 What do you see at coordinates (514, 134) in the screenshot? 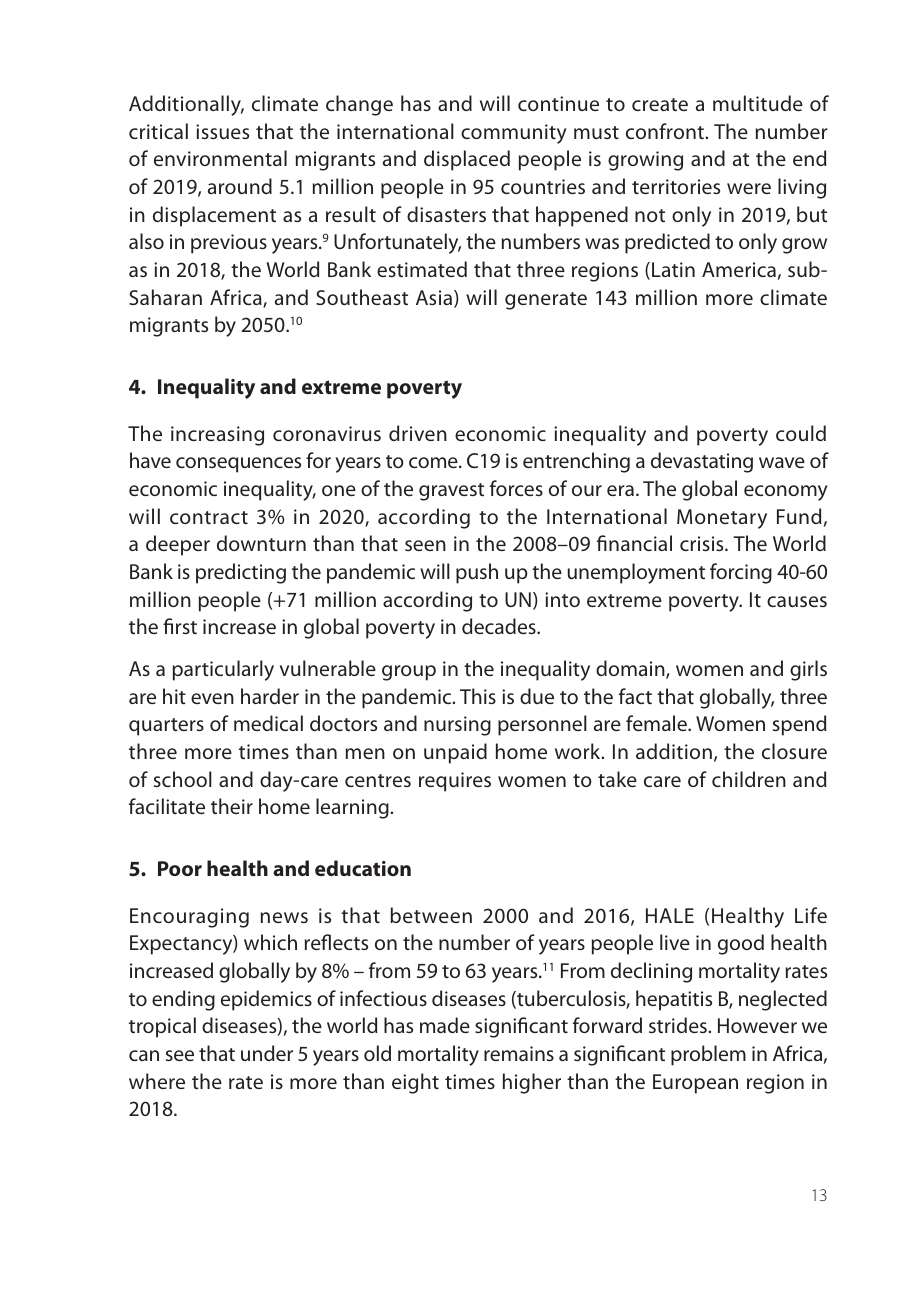
I see `community` at bounding box center [514, 134].
